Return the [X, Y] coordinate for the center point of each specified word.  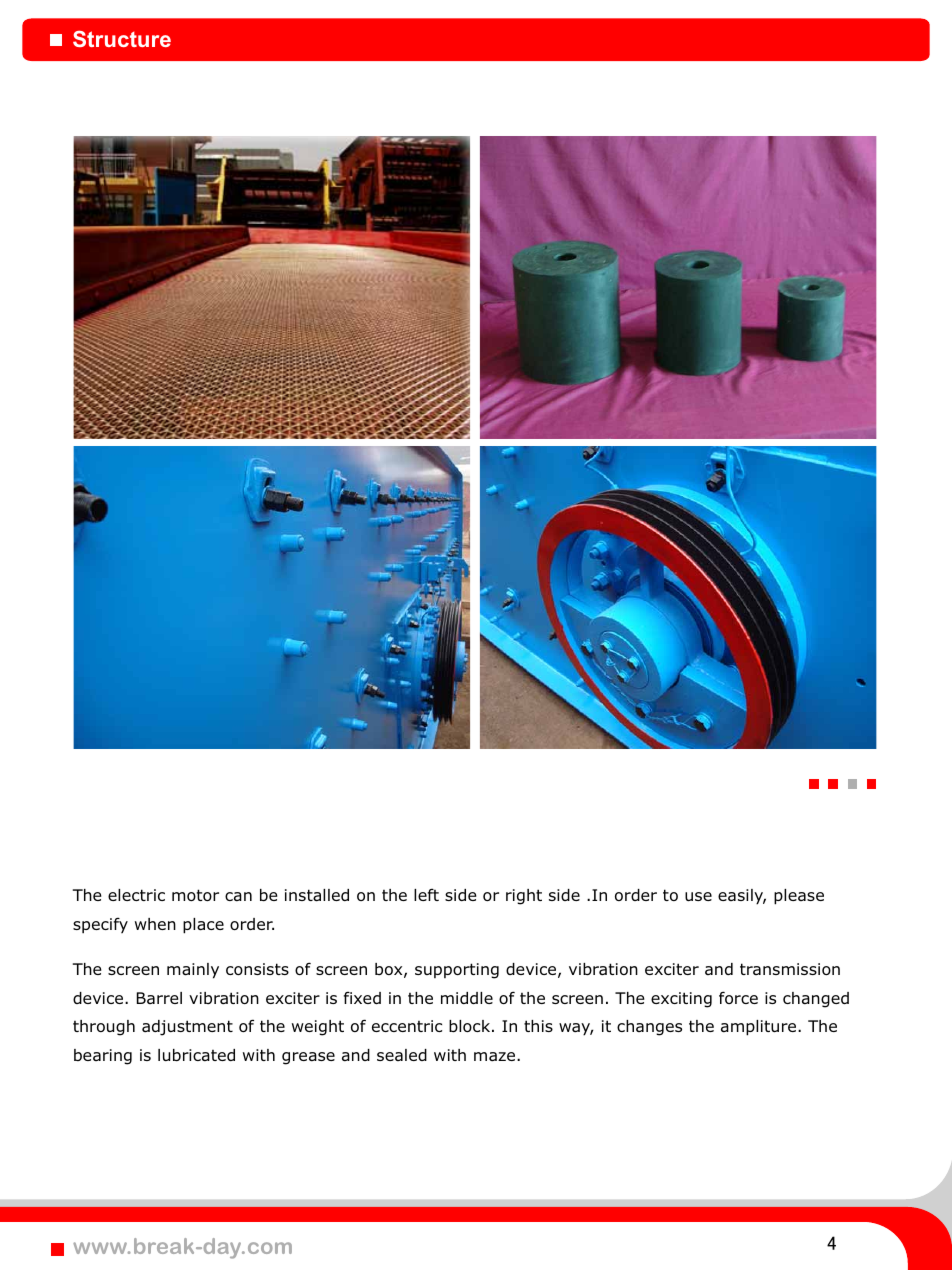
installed [317, 895]
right [524, 897]
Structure [122, 38]
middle [467, 998]
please [799, 897]
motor [195, 895]
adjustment [187, 1028]
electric [136, 895]
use [698, 896]
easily [742, 897]
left [426, 895]
